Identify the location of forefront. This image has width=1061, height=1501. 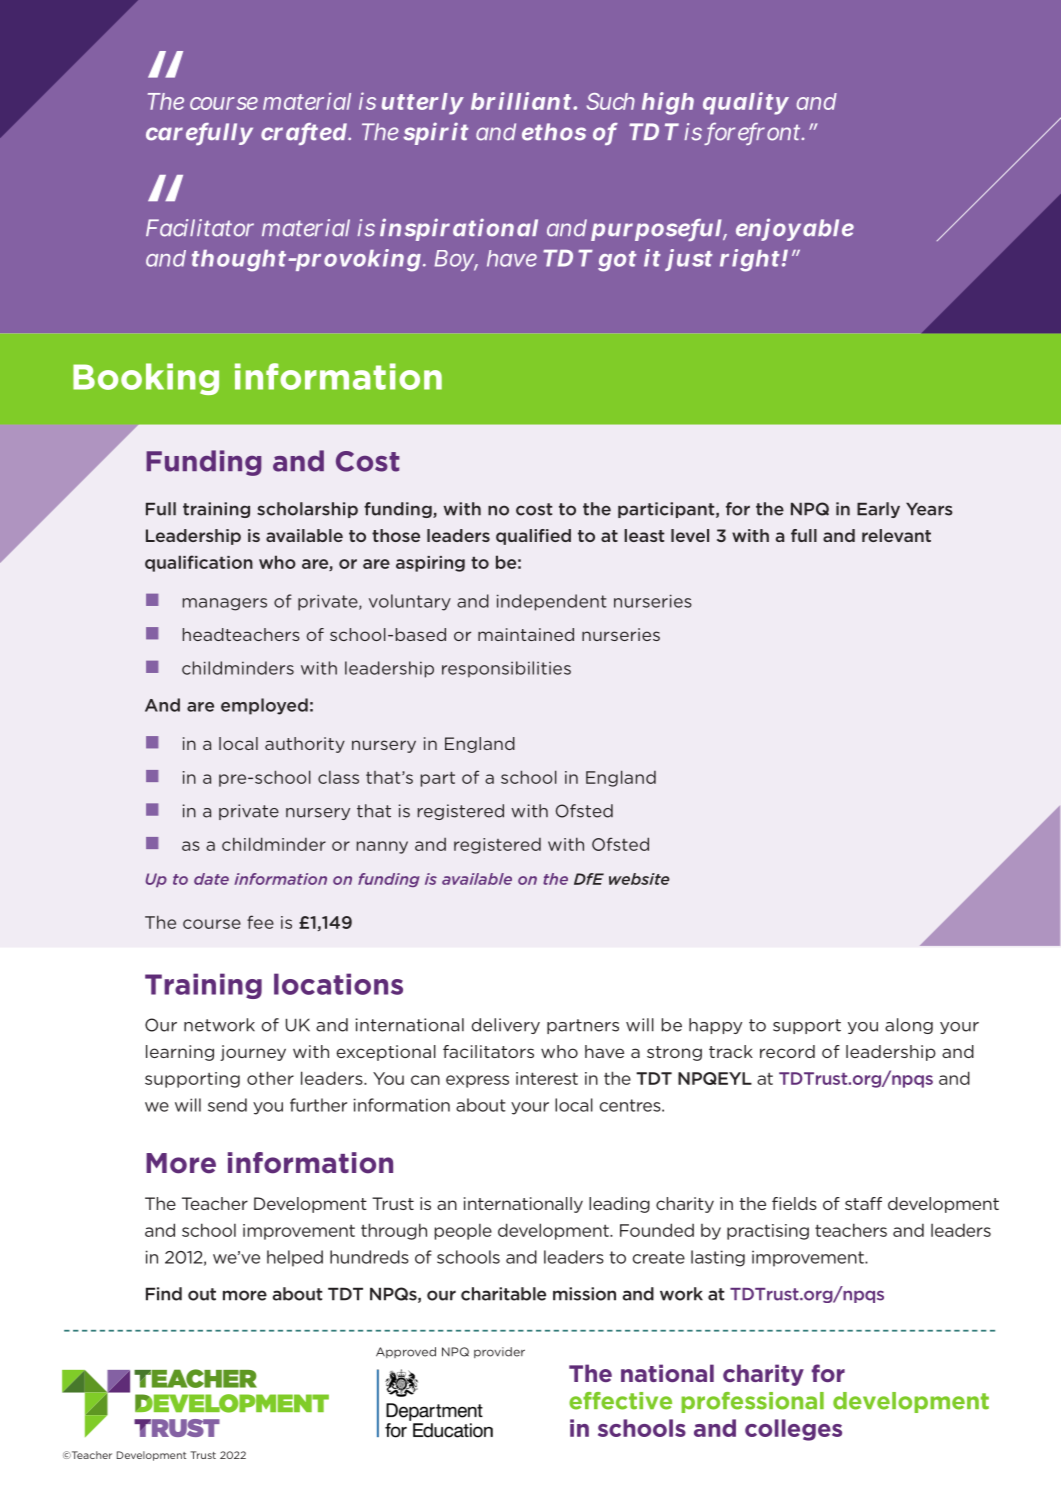
(755, 133).
